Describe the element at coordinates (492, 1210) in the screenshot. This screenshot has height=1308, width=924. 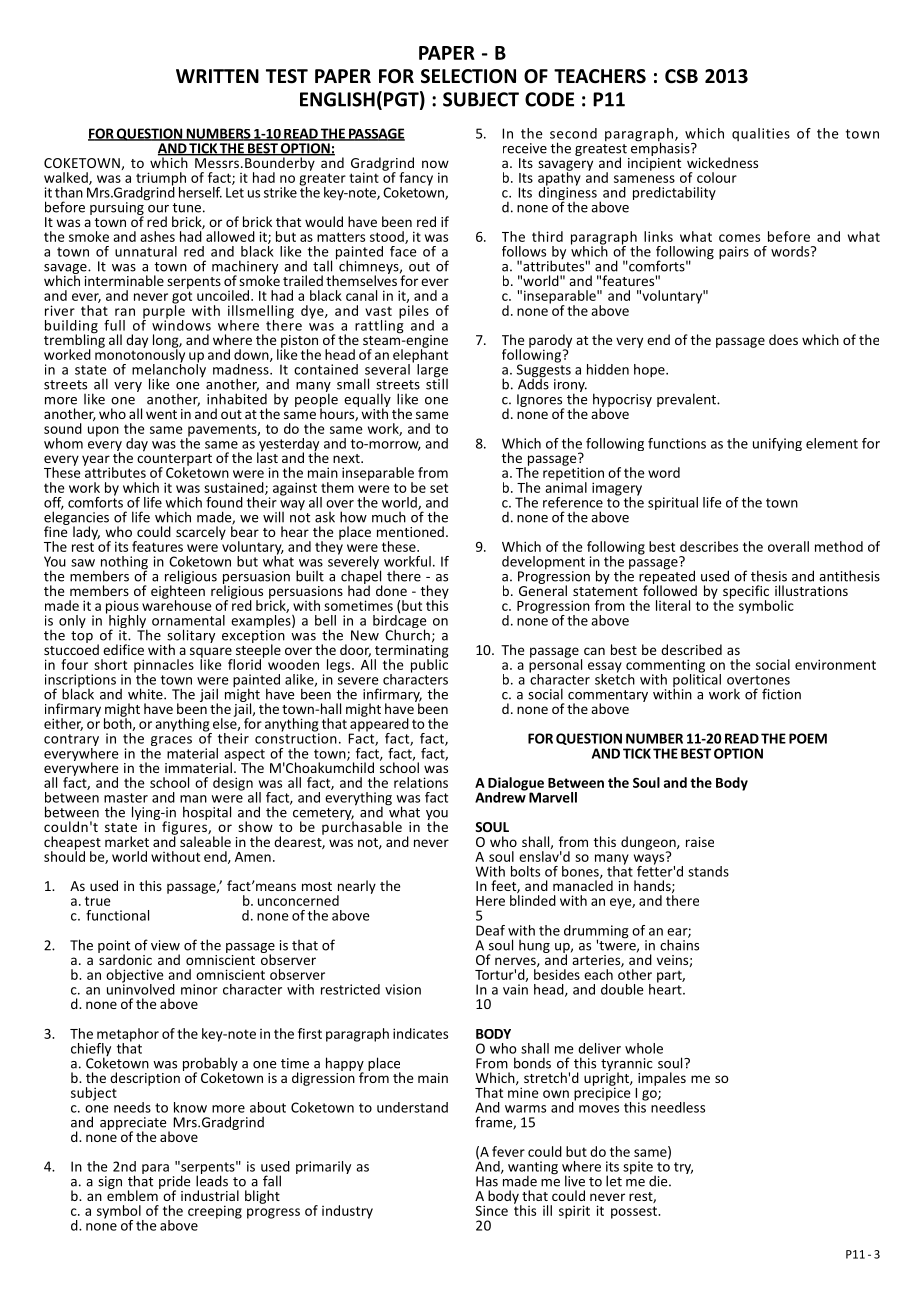
I see `Since` at that location.
